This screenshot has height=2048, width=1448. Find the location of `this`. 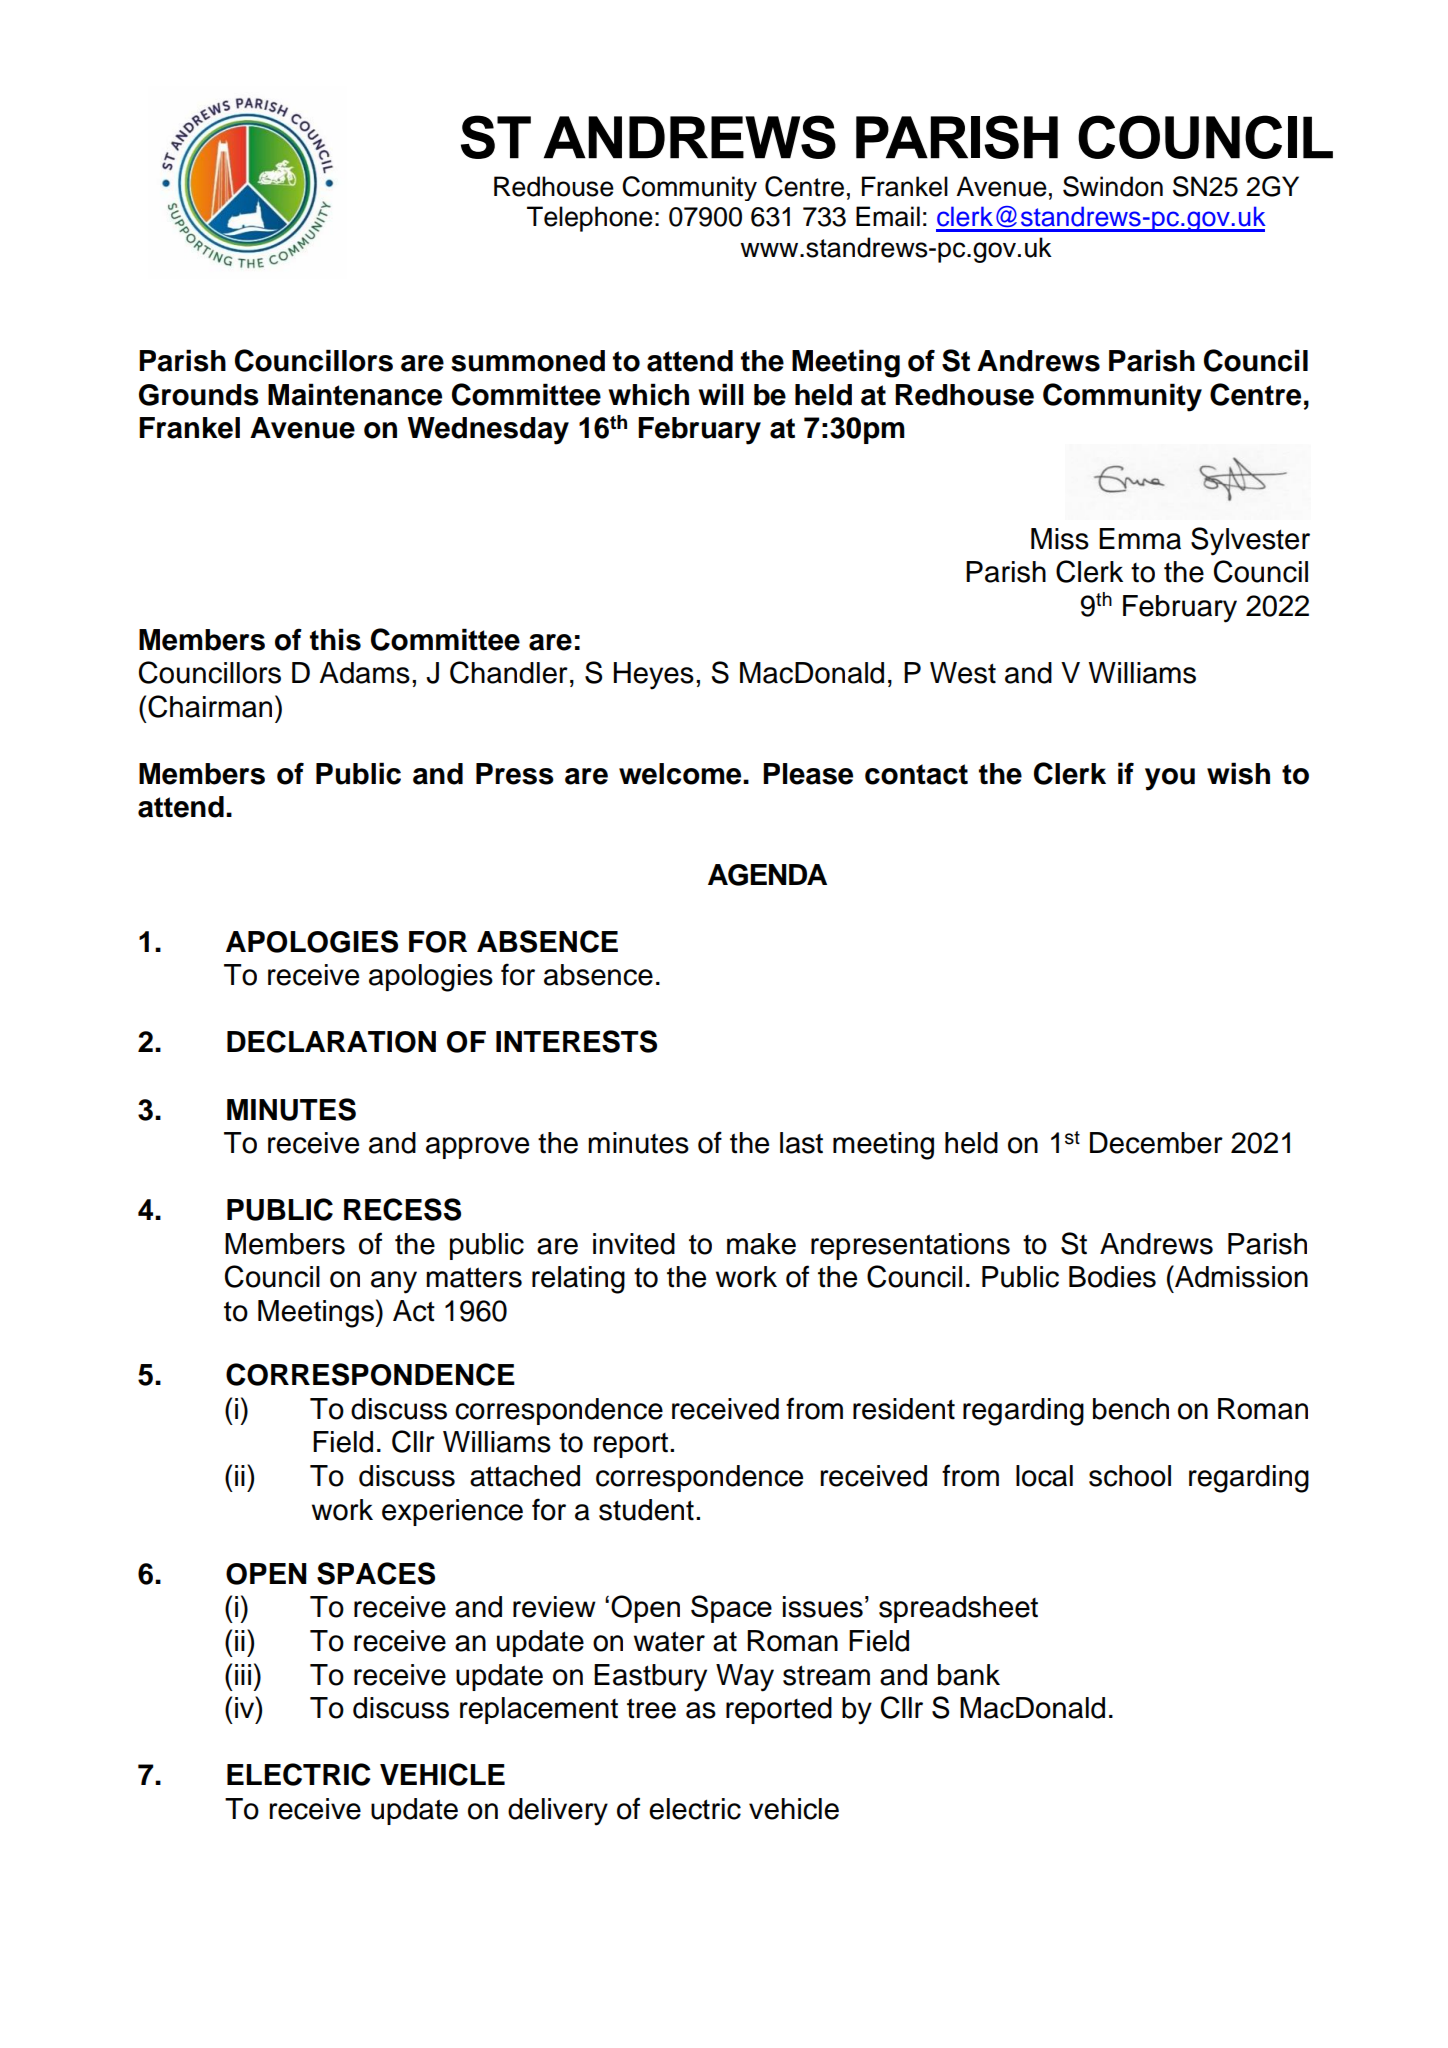

this is located at coordinates (335, 639).
